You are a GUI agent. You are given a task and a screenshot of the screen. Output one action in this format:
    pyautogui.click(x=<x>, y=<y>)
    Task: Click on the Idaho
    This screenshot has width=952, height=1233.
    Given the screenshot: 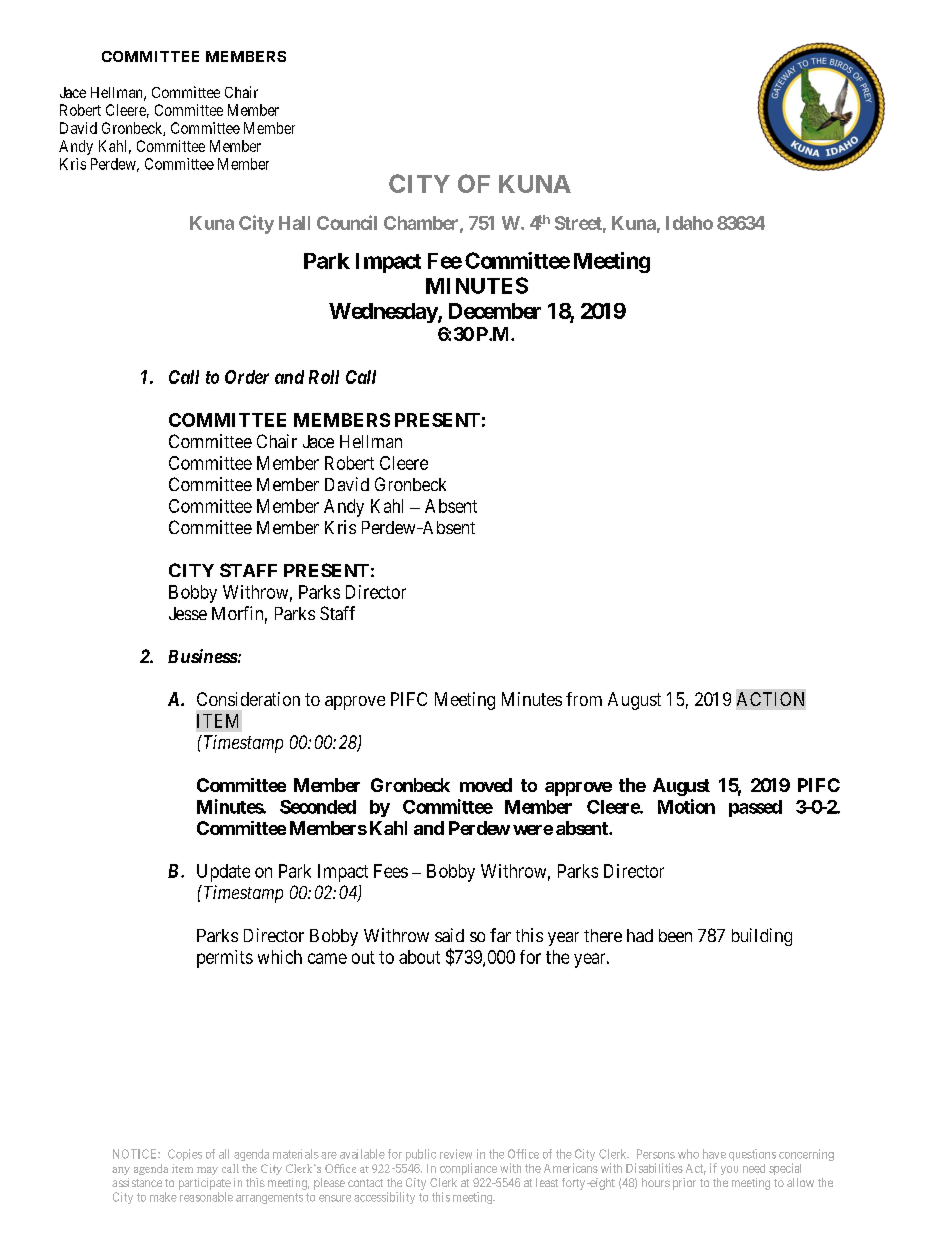 What is the action you would take?
    pyautogui.click(x=689, y=223)
